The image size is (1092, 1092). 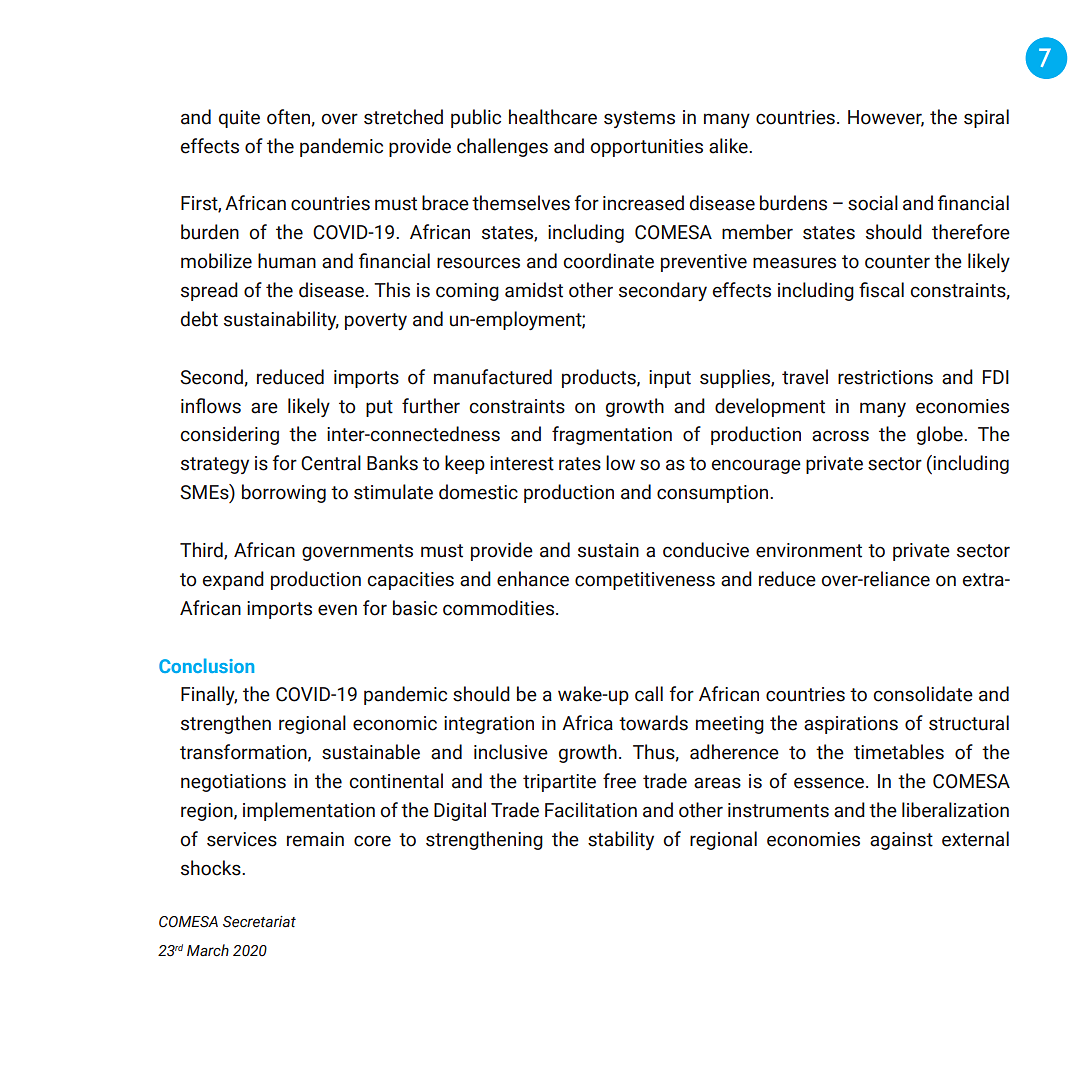 What do you see at coordinates (986, 118) in the image?
I see `spiral` at bounding box center [986, 118].
